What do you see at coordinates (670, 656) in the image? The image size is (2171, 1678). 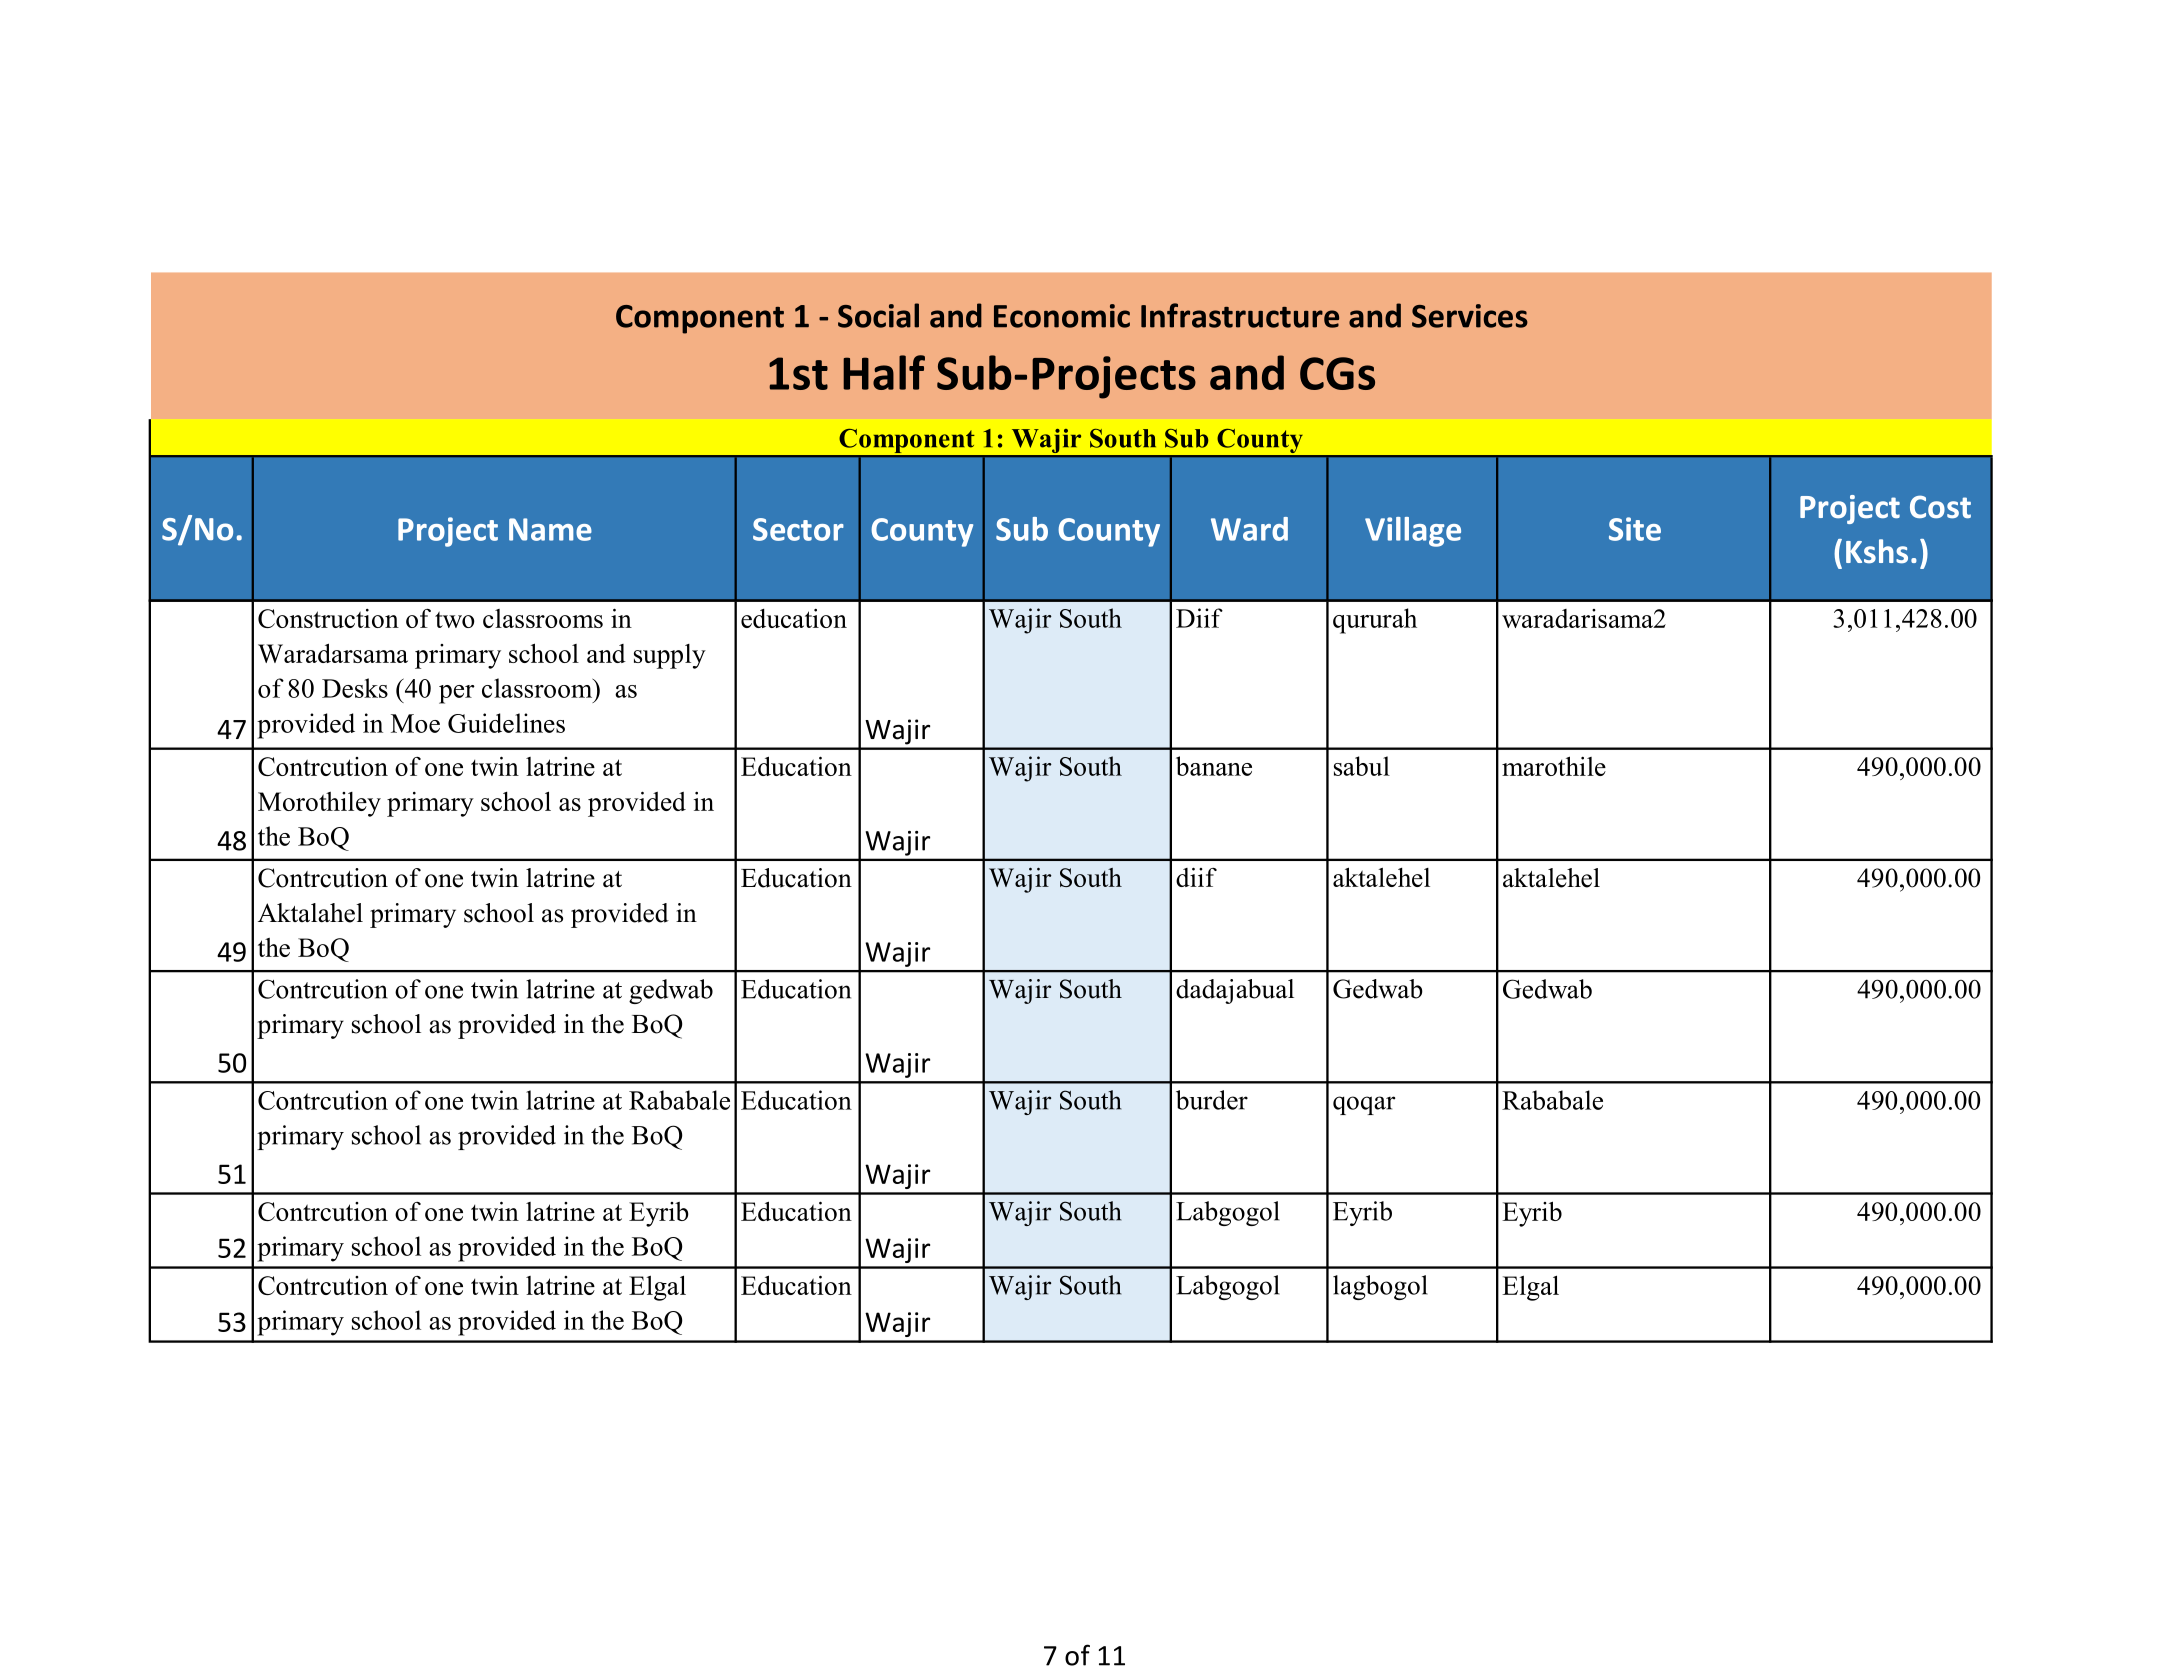 I see `supply` at bounding box center [670, 656].
